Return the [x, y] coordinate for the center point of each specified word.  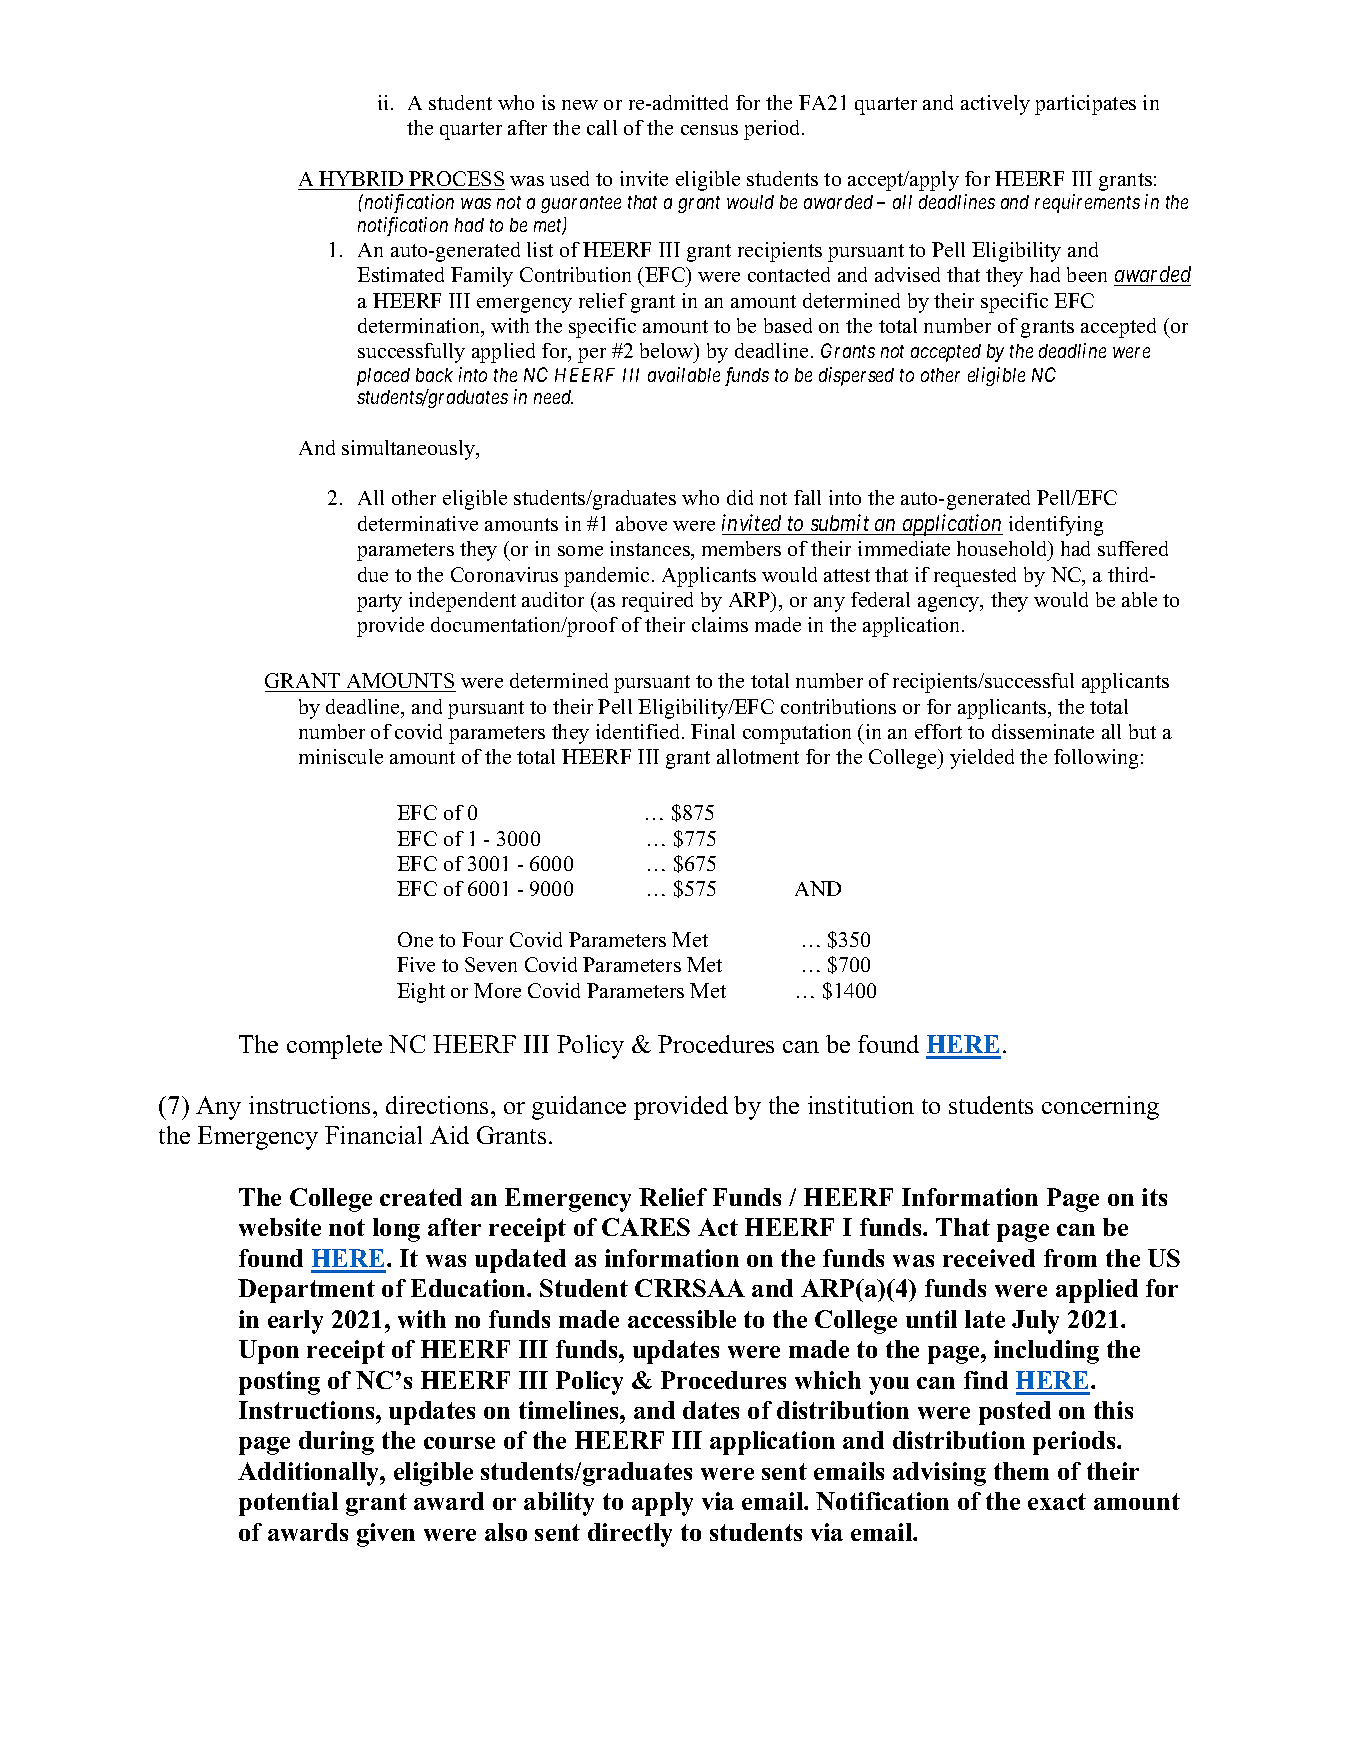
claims [720, 624]
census [709, 130]
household [1003, 548]
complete [334, 1047]
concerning [1100, 1108]
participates [1085, 105]
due [373, 574]
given [386, 1535]
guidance [579, 1108]
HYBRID [361, 178]
